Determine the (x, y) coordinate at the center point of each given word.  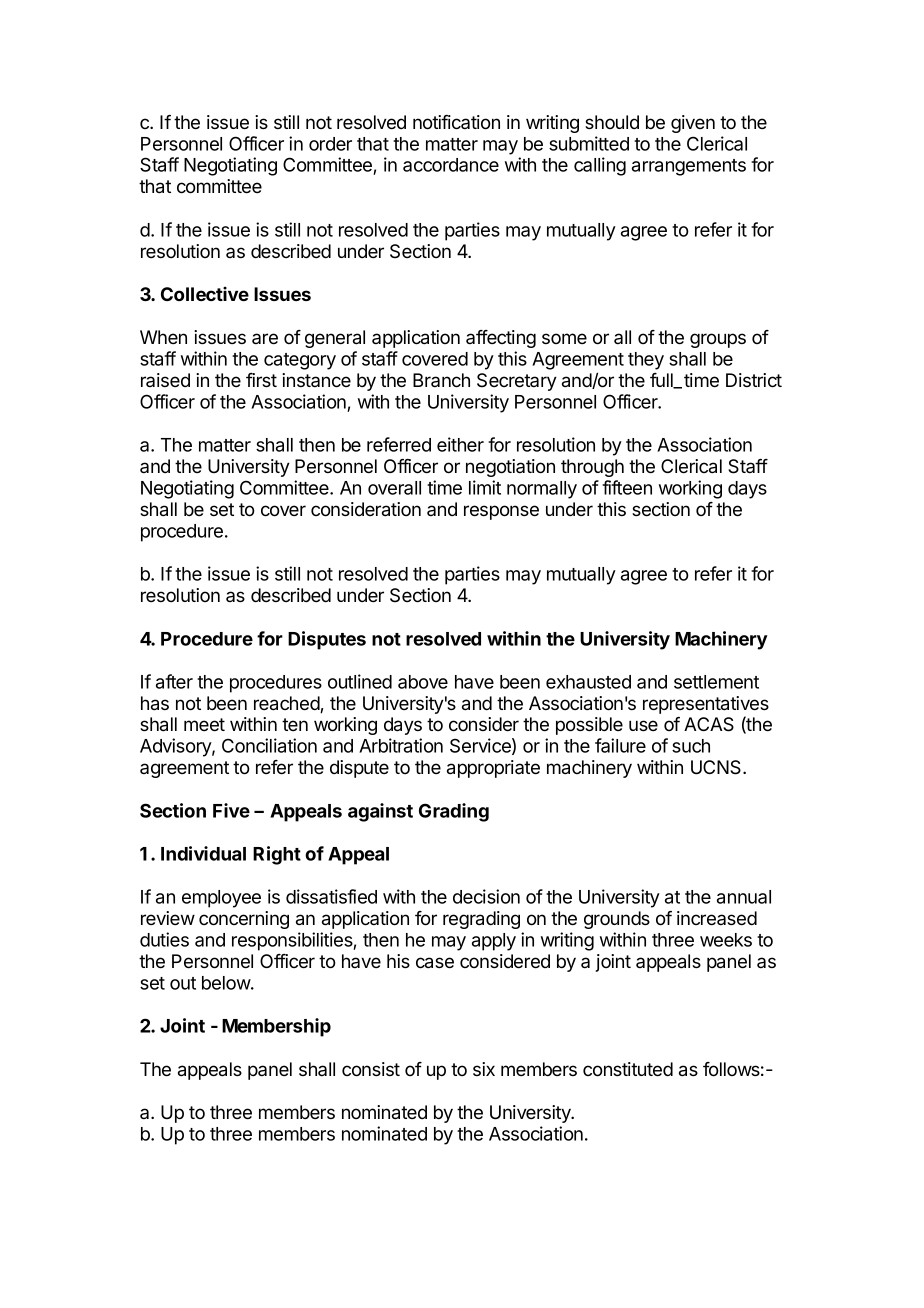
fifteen (627, 487)
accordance (451, 165)
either (460, 444)
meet (204, 724)
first (261, 380)
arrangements (689, 167)
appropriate (493, 769)
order (330, 144)
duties (164, 939)
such (691, 746)
